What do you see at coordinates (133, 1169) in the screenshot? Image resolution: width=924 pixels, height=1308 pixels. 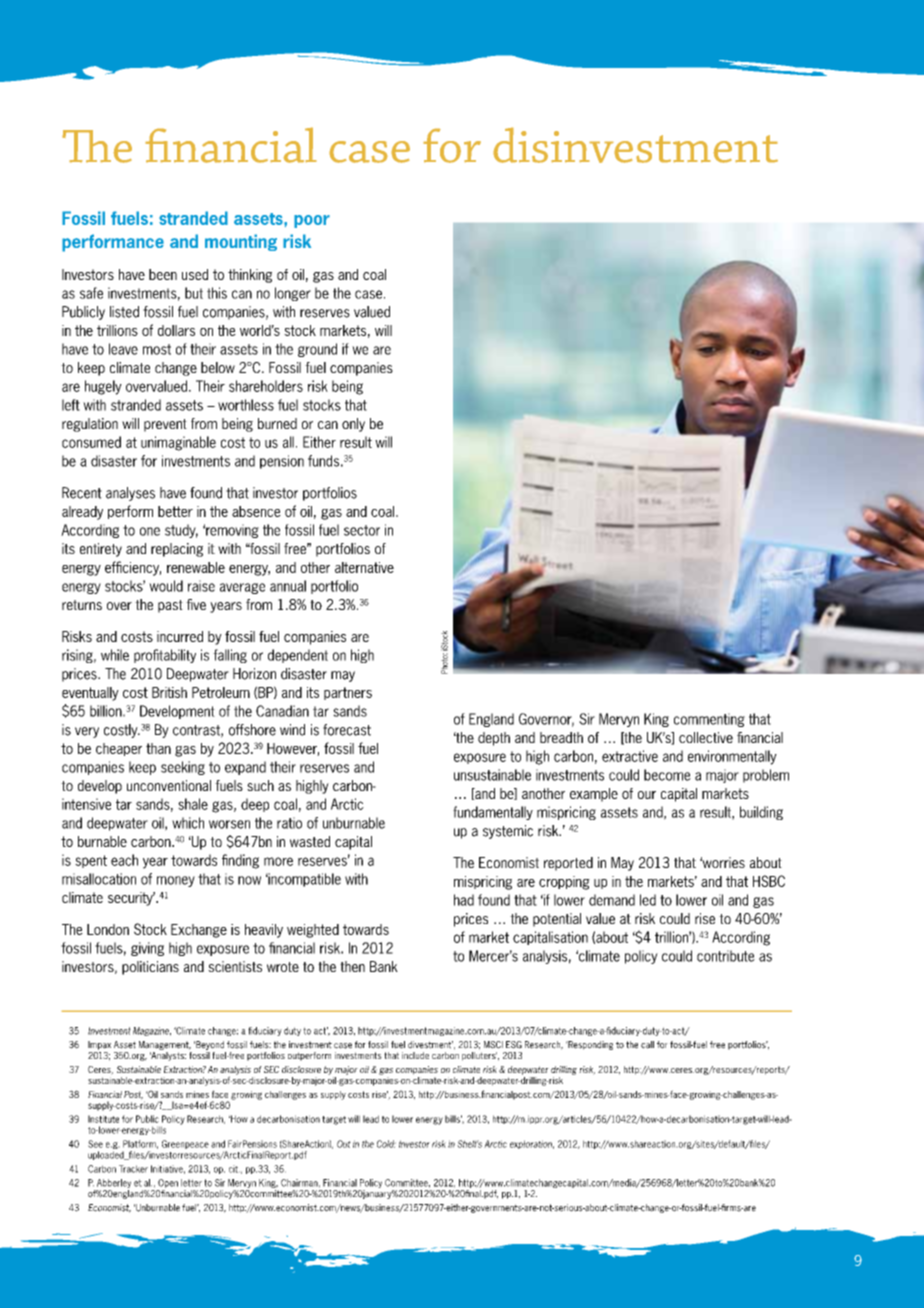 I see `Tracker` at bounding box center [133, 1169].
